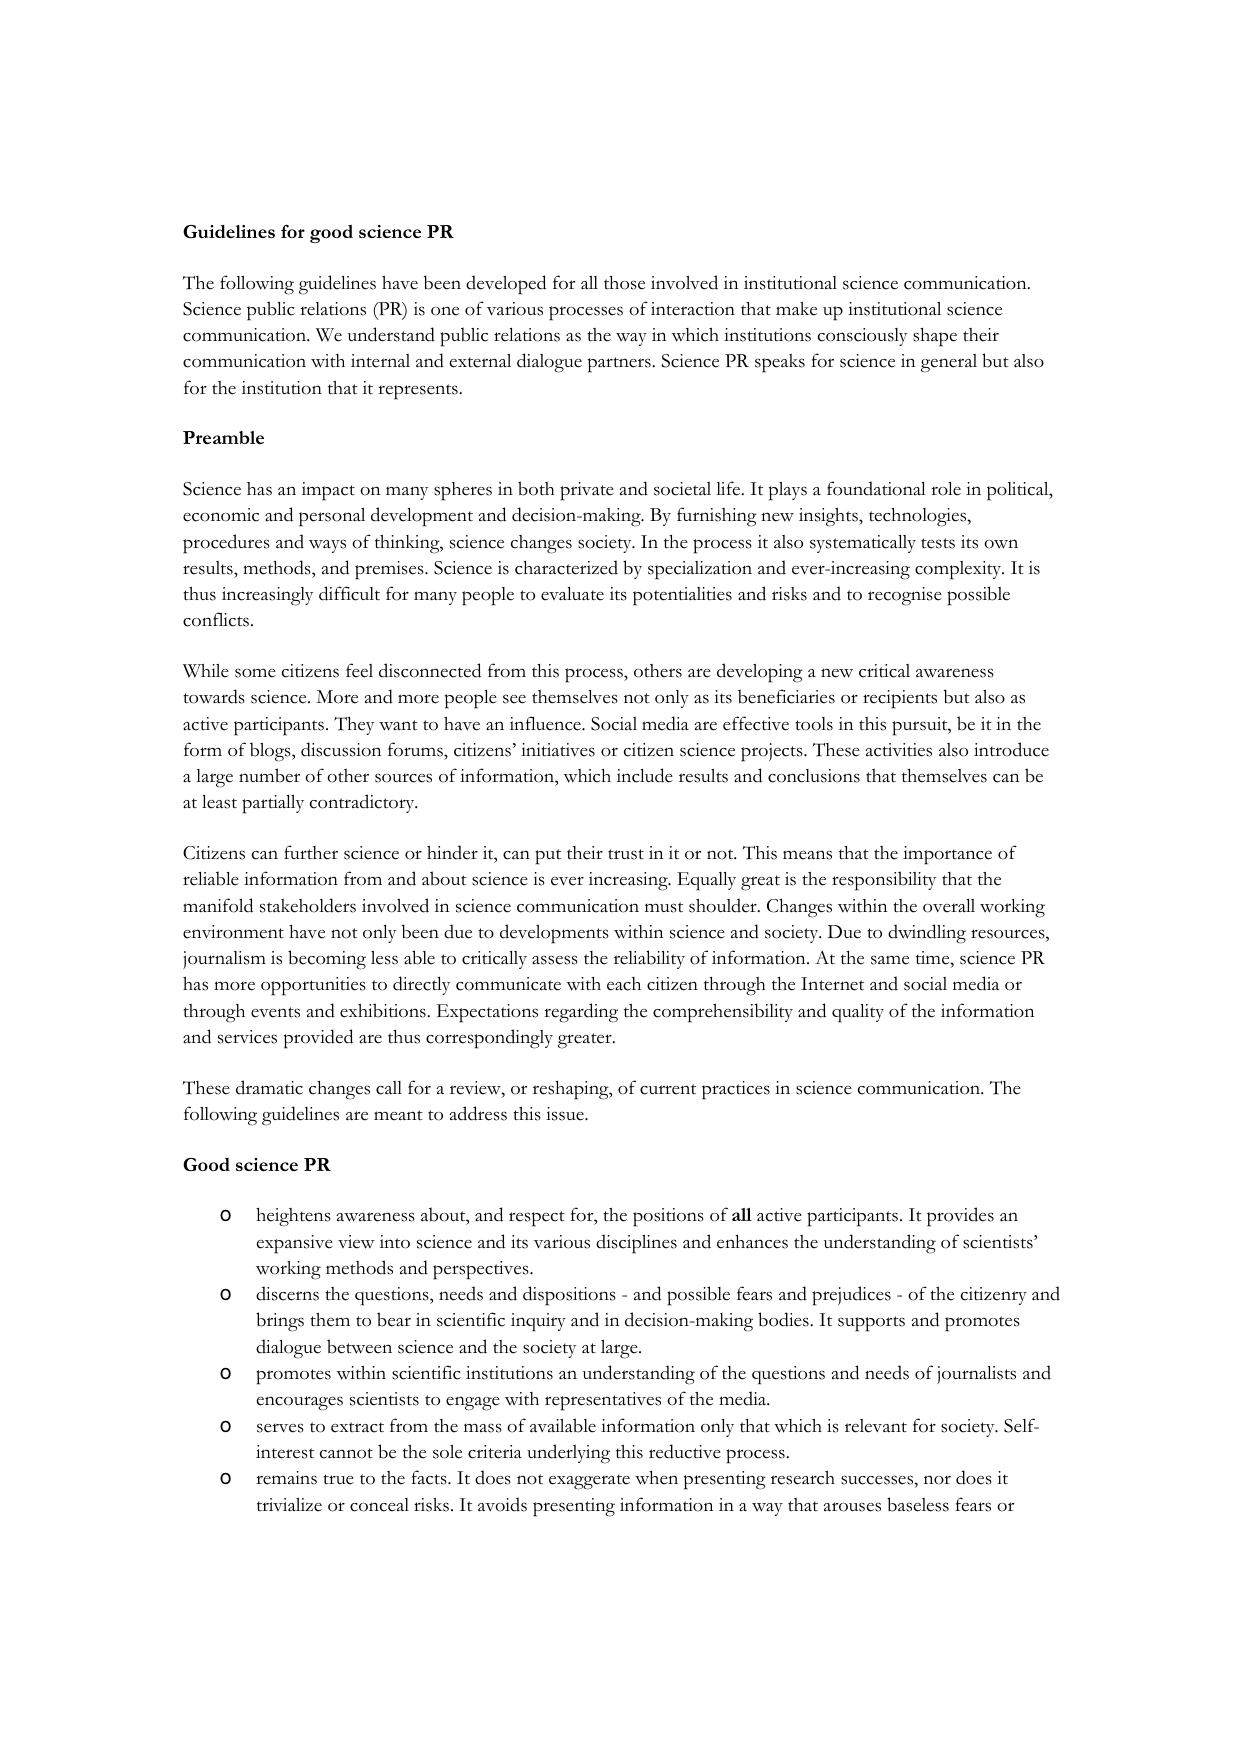 The height and width of the screenshot is (1759, 1244). What do you see at coordinates (624, 283) in the screenshot?
I see `those` at bounding box center [624, 283].
